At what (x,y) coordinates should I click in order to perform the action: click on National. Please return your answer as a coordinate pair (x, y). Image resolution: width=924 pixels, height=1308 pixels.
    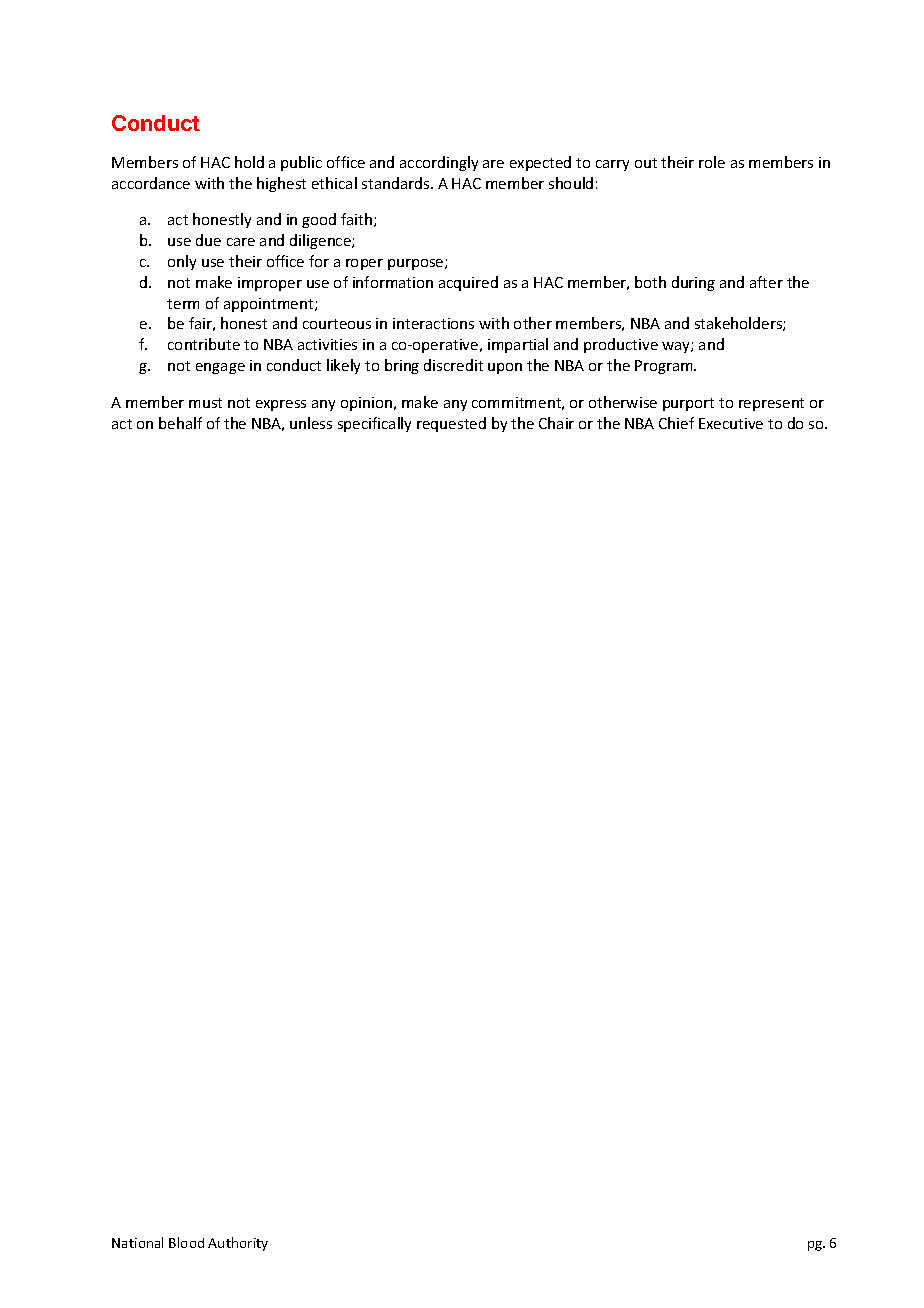
    Looking at the image, I should click on (137, 1242).
